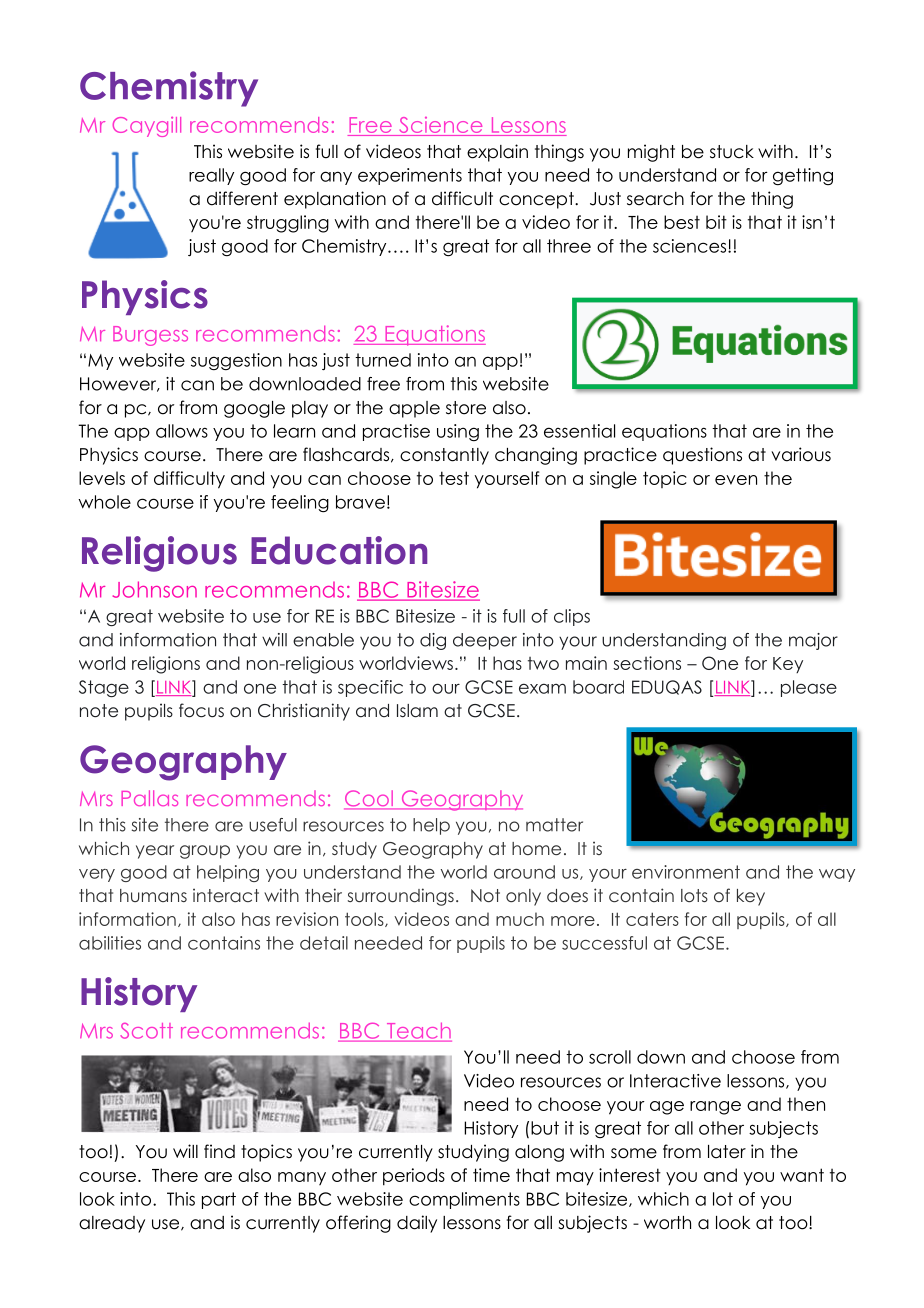  Describe the element at coordinates (809, 688) in the page. I see `please` at that location.
